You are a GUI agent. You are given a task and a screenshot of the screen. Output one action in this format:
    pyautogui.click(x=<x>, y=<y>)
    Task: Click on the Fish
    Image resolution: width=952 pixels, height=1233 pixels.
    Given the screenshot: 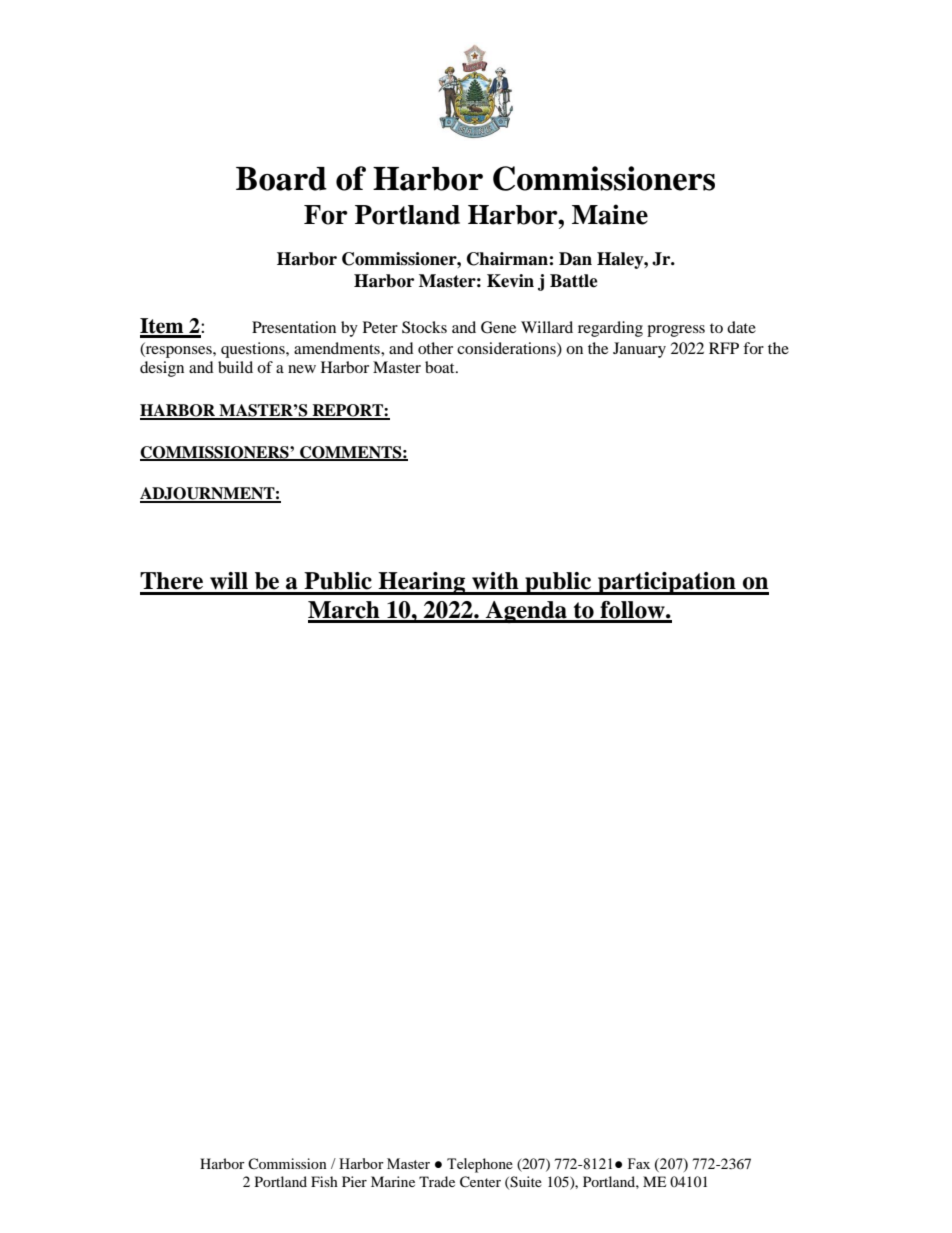 What is the action you would take?
    pyautogui.click(x=324, y=1181)
